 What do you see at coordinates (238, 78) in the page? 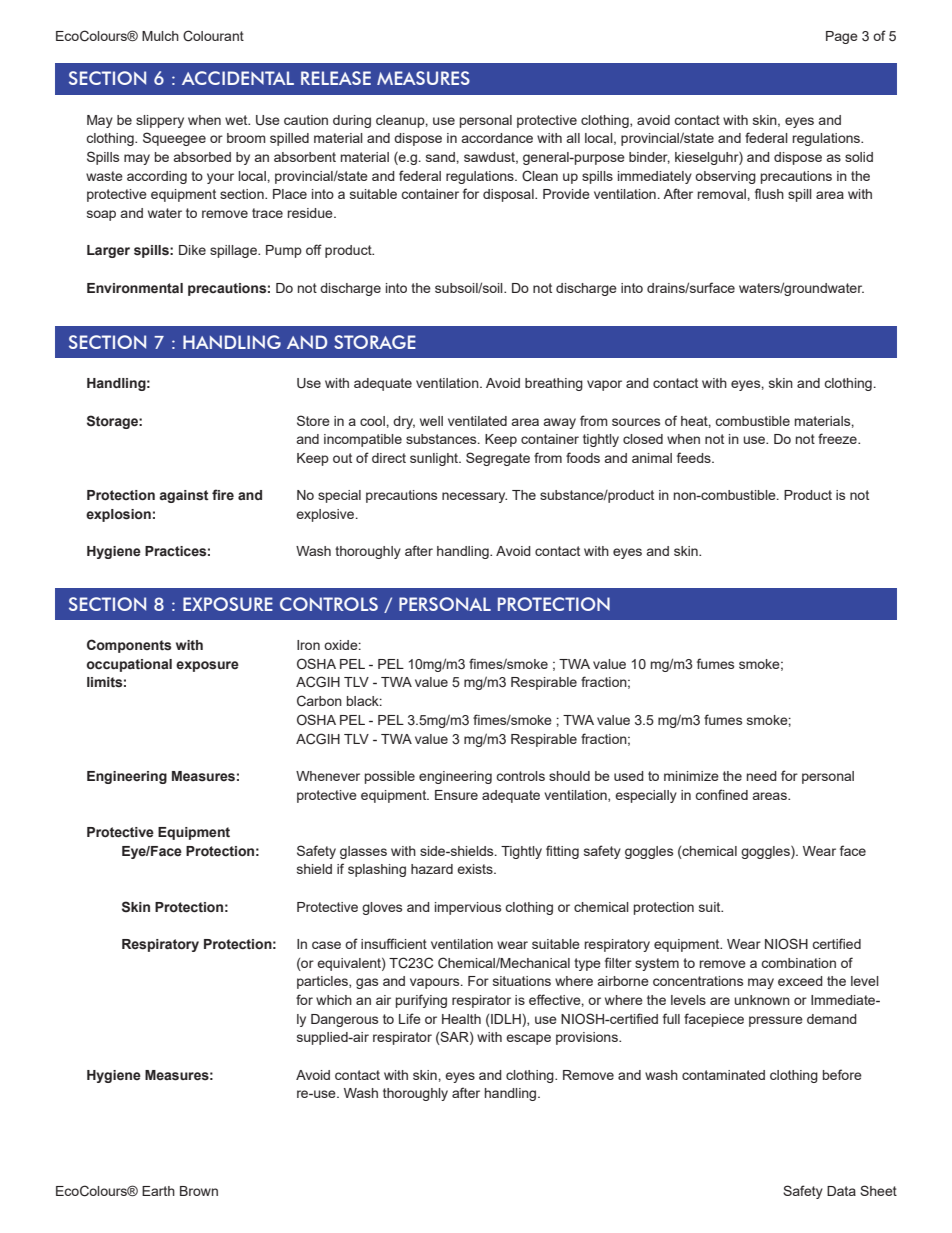
I see `ACCIDENTAL` at bounding box center [238, 78].
